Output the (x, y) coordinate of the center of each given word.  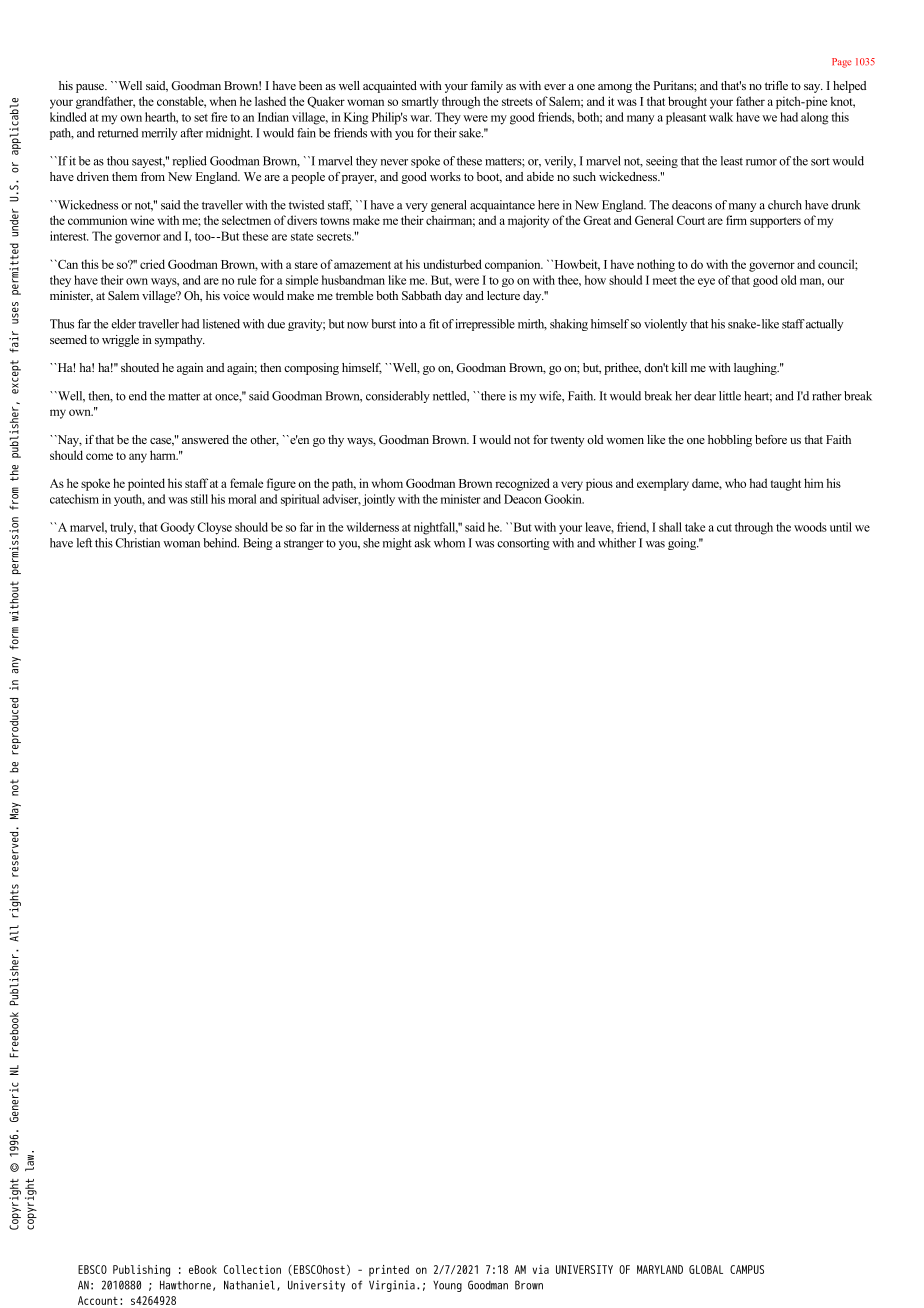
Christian (137, 543)
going (683, 544)
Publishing (141, 1271)
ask (423, 543)
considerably (398, 397)
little (730, 396)
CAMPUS (747, 1269)
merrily (159, 134)
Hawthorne (185, 1285)
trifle (776, 85)
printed (389, 1271)
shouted (140, 367)
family (487, 87)
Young (447, 1286)
